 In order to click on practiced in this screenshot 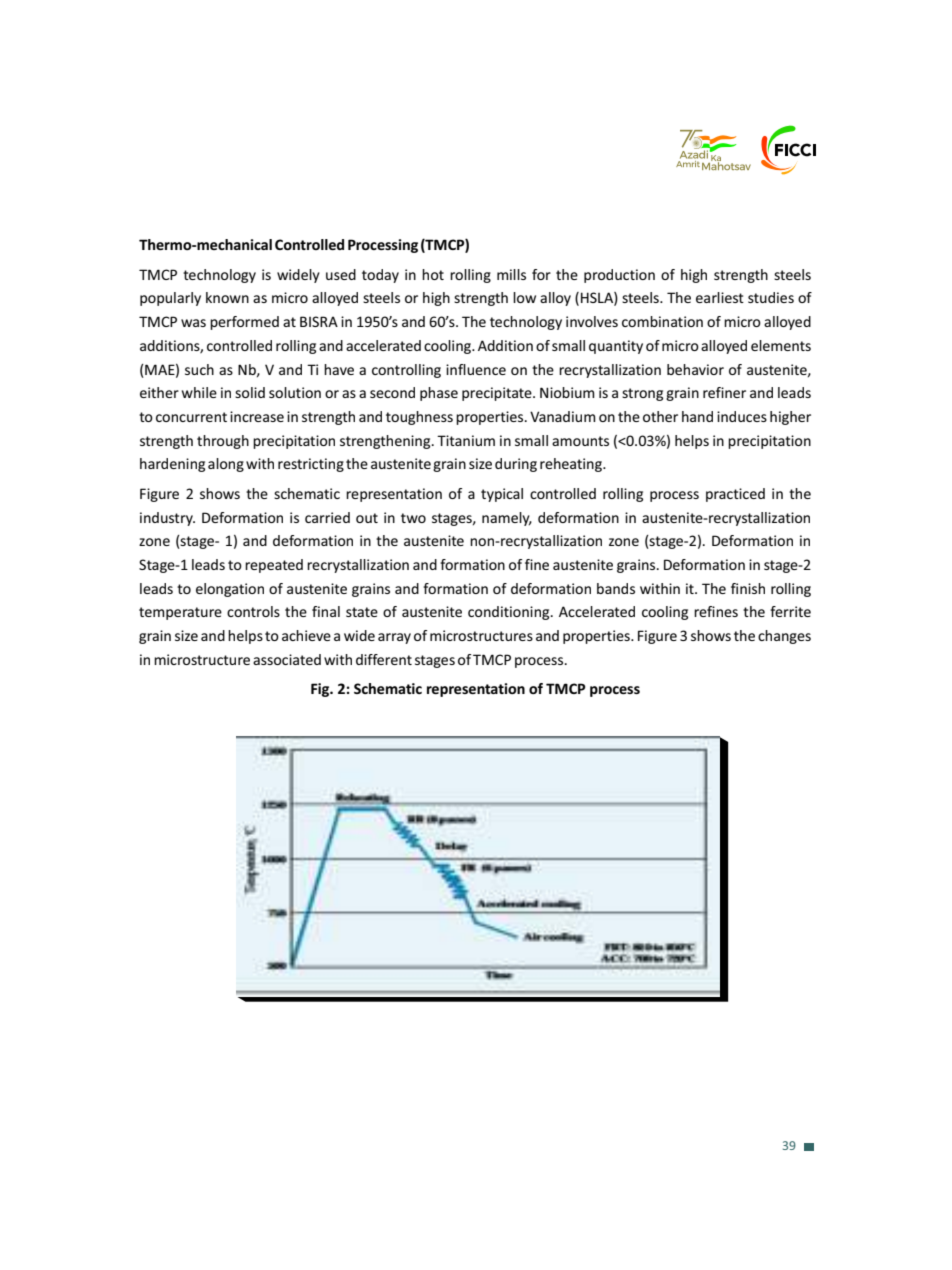, I will do `click(735, 495)`.
